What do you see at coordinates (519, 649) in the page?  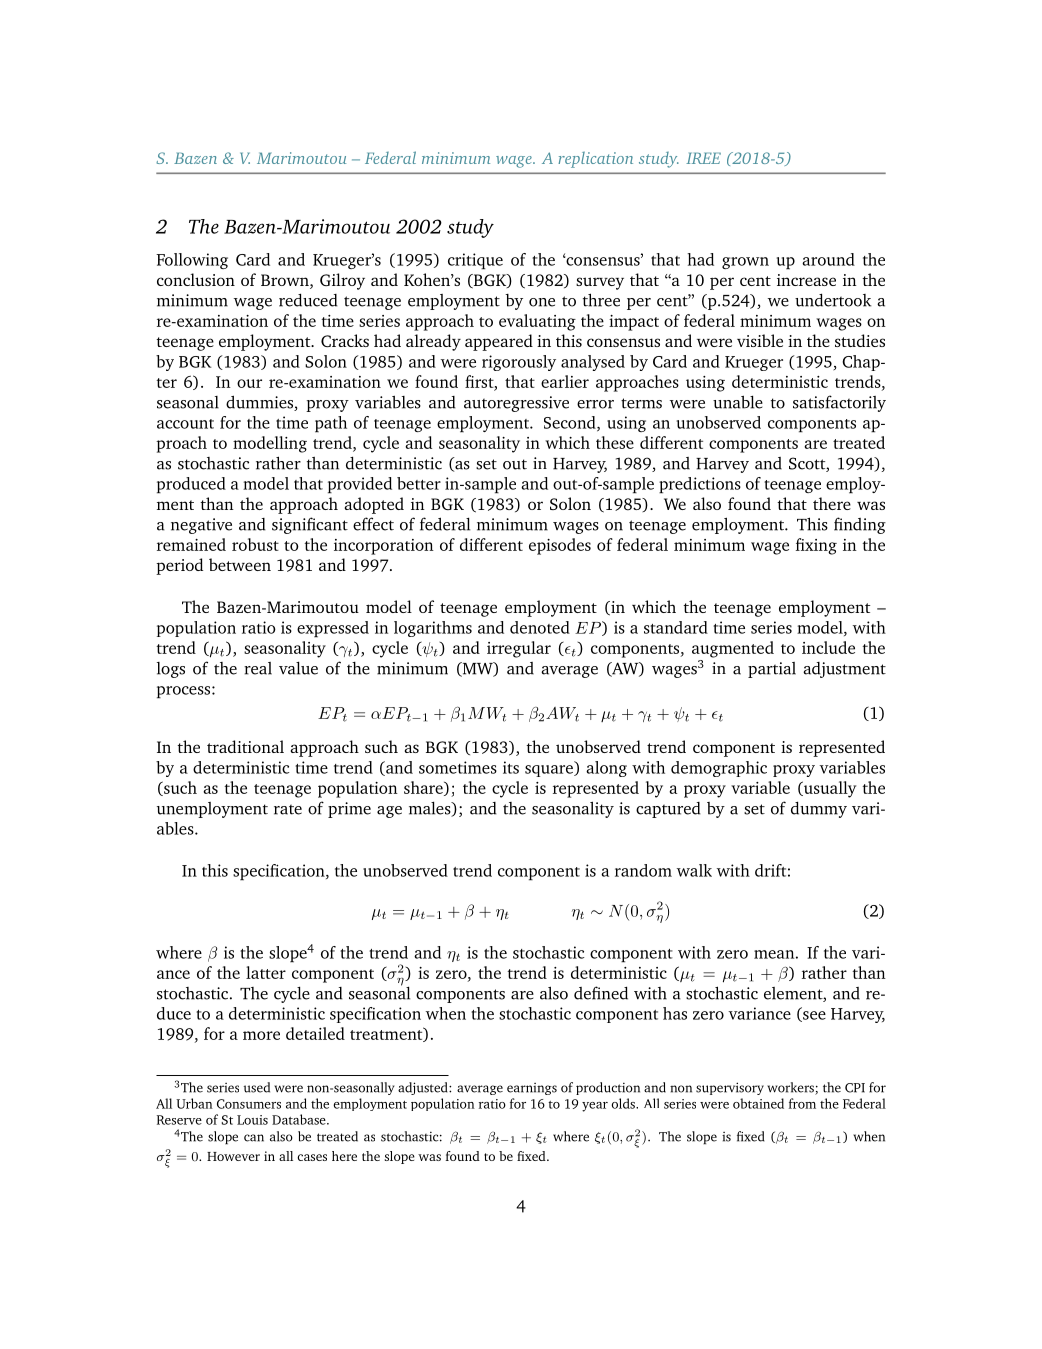 I see `irregular` at bounding box center [519, 649].
